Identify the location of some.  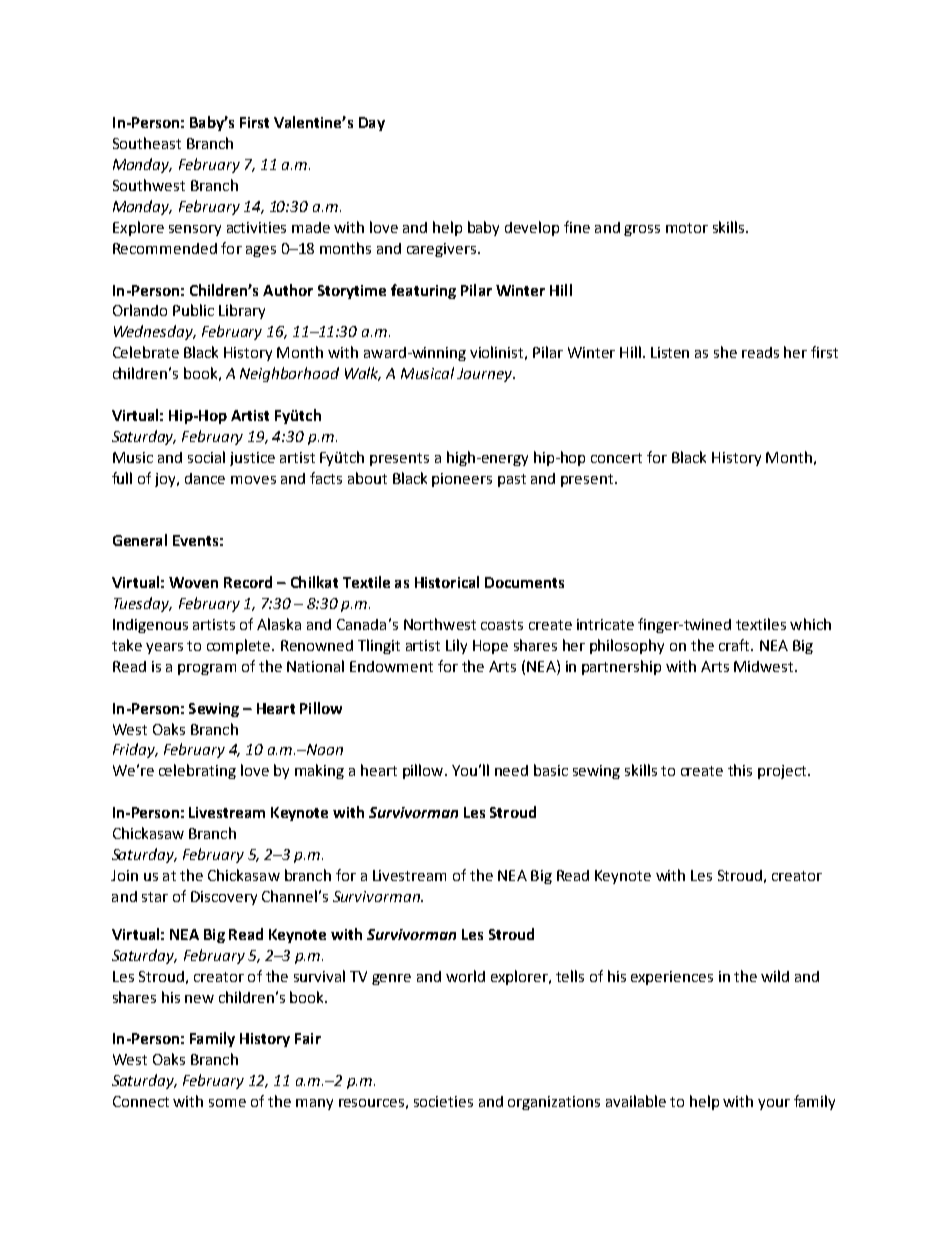
(227, 1103).
